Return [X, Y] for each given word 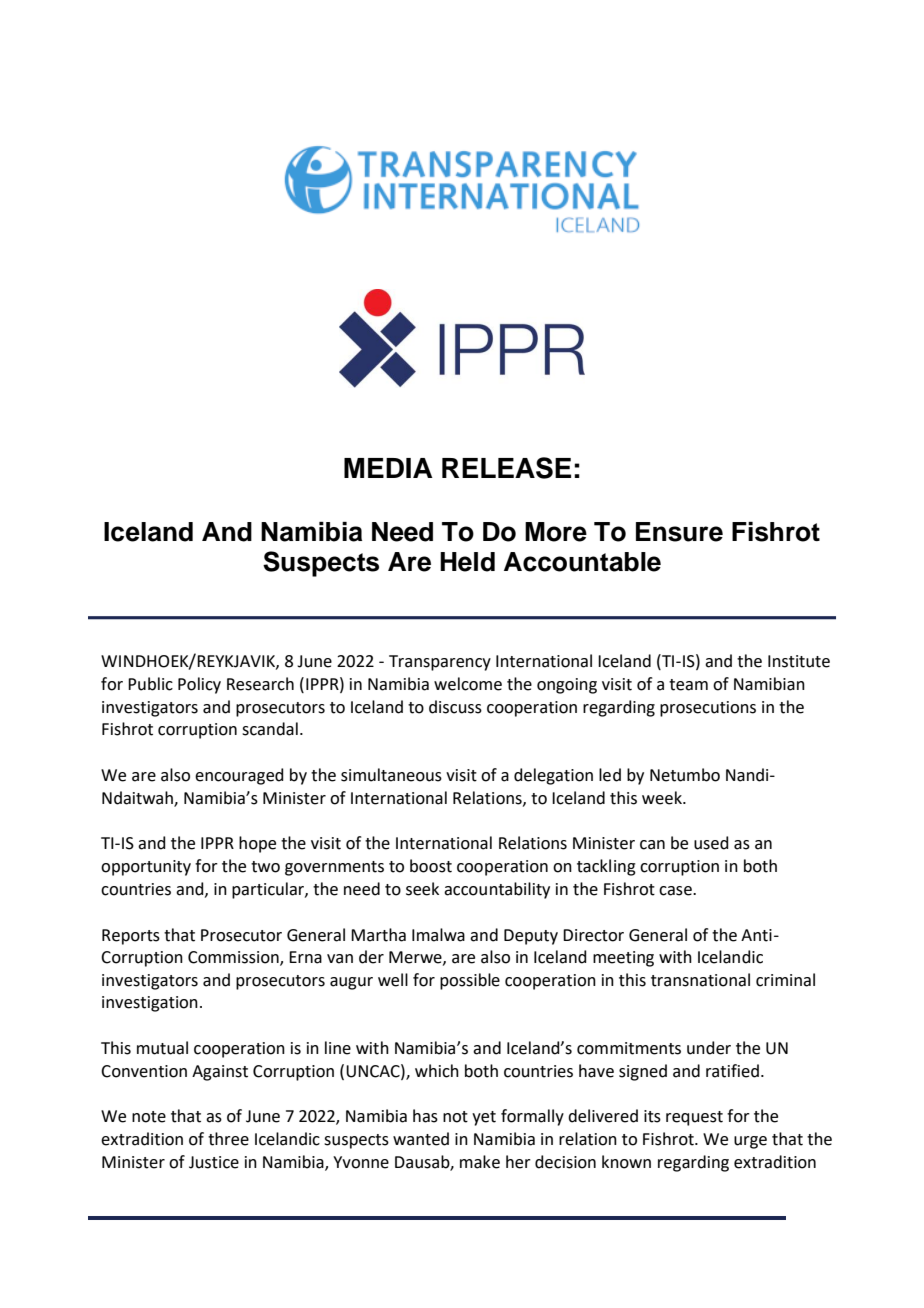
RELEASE [506, 468]
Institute [799, 661]
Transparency [440, 663]
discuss [455, 707]
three [228, 1139]
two [265, 867]
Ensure [679, 532]
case [676, 891]
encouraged [239, 776]
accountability [497, 890]
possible [470, 981]
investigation [150, 1004]
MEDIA [388, 468]
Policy [199, 685]
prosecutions [708, 709]
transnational [700, 980]
